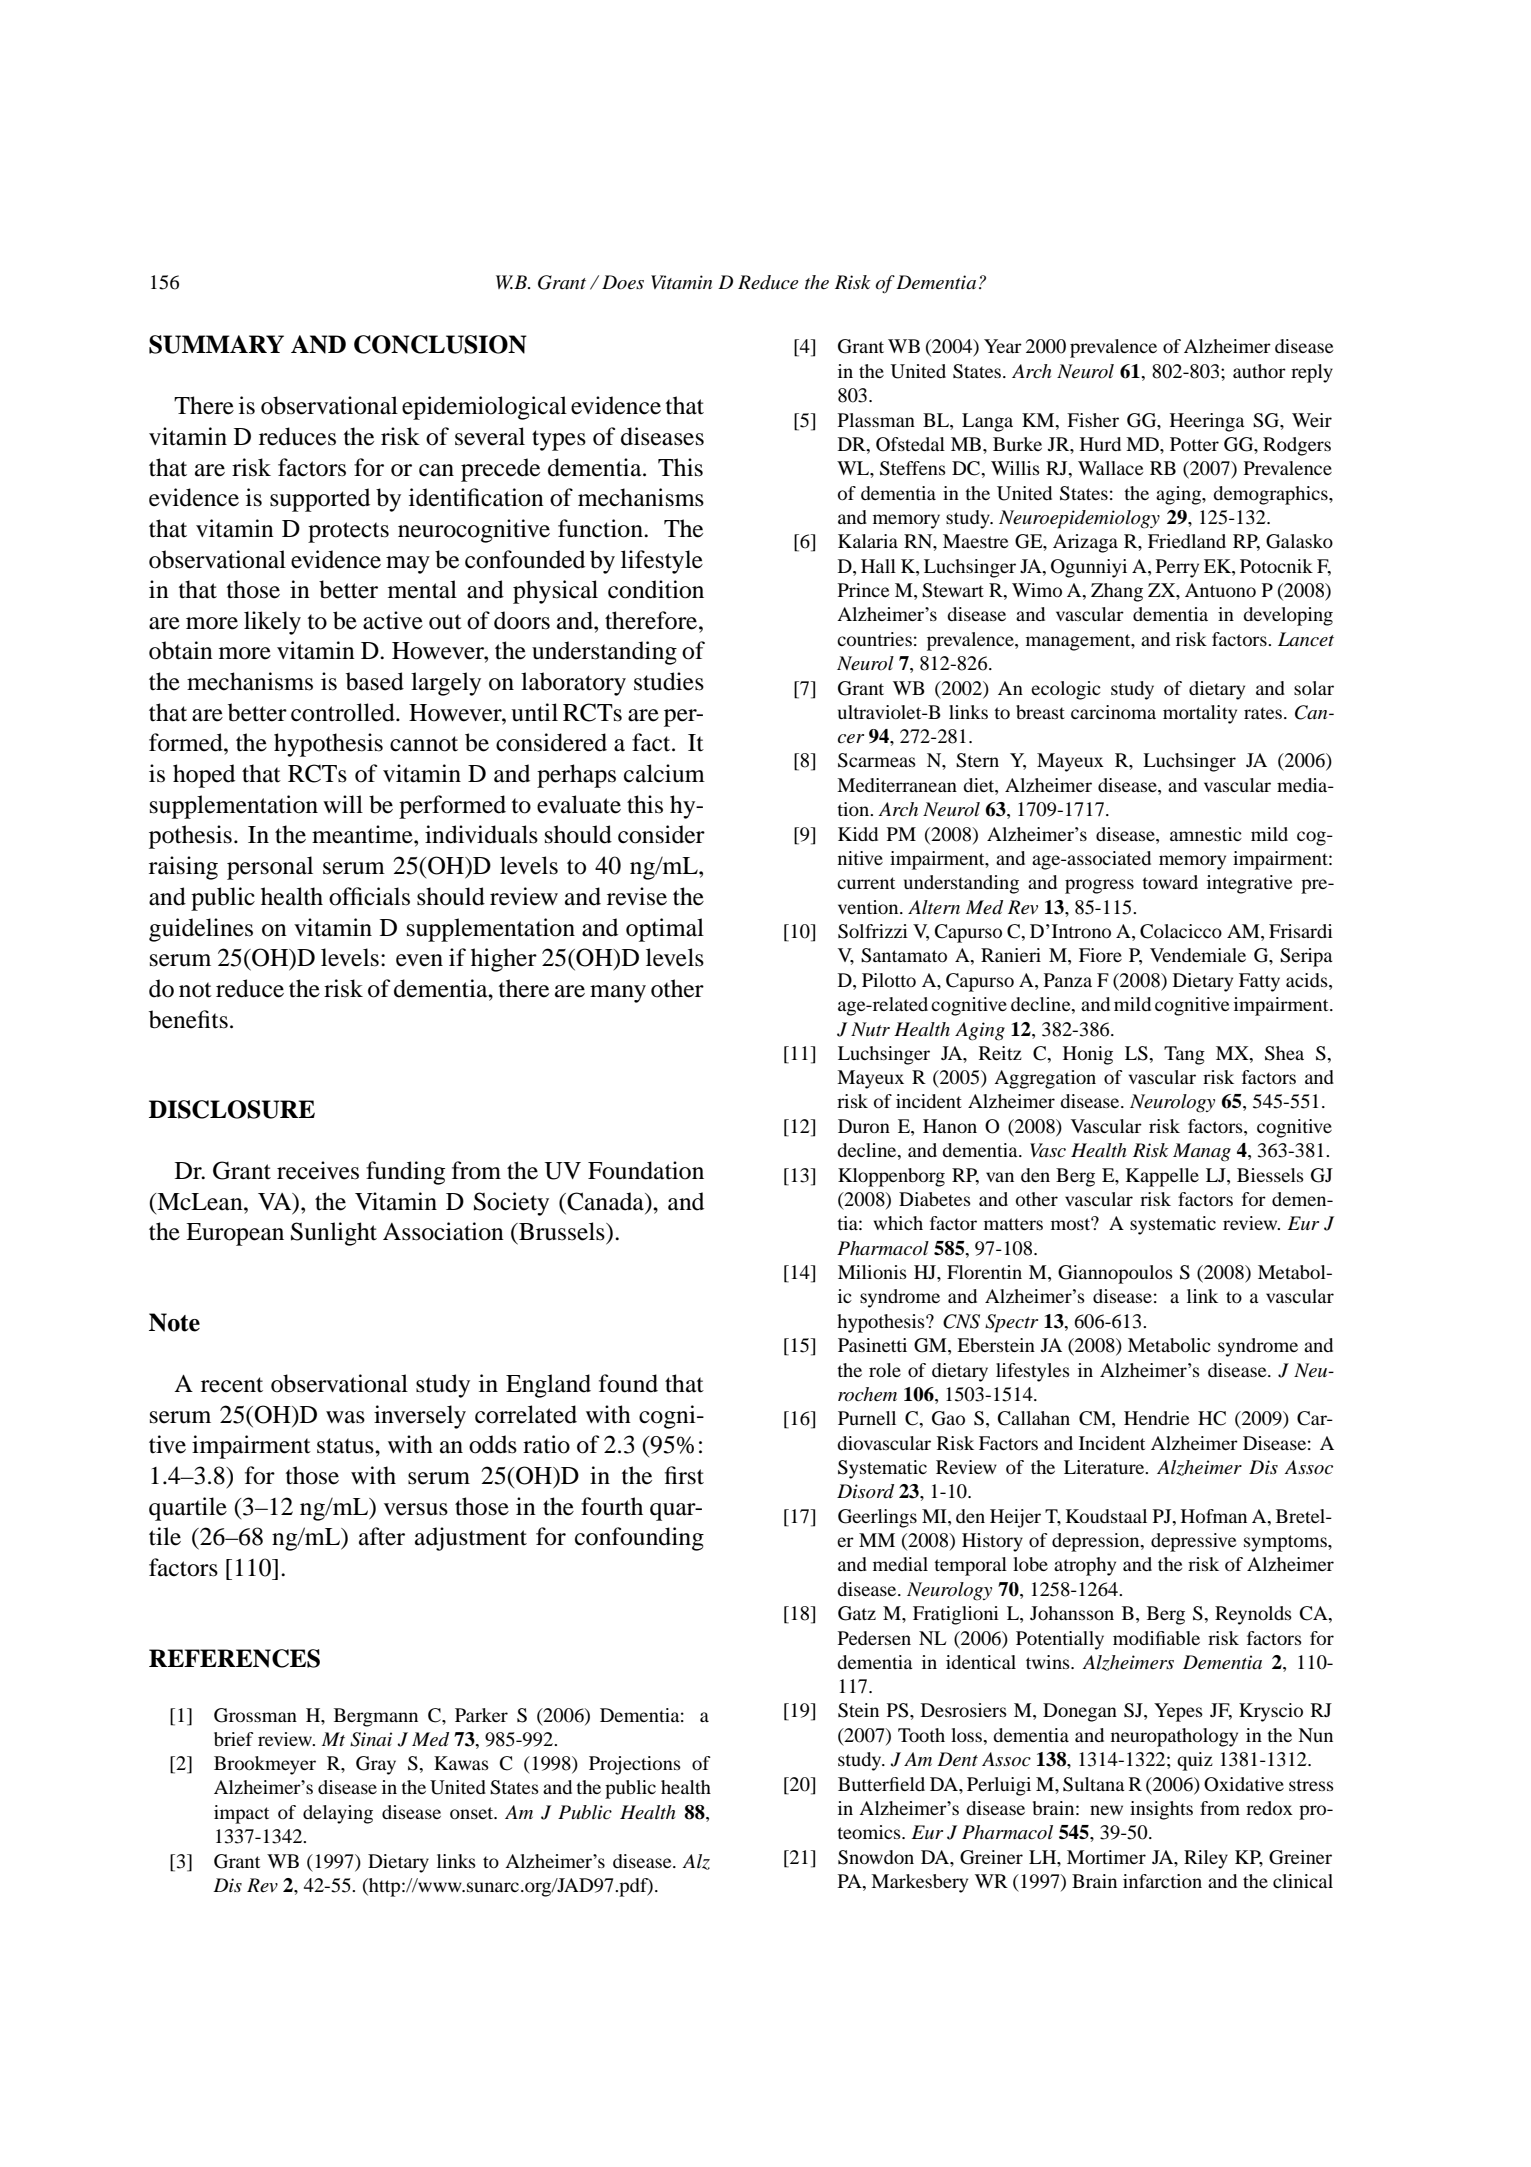 This screenshot has height=2167, width=1531. Describe the element at coordinates (684, 1475) in the screenshot. I see `first` at that location.
